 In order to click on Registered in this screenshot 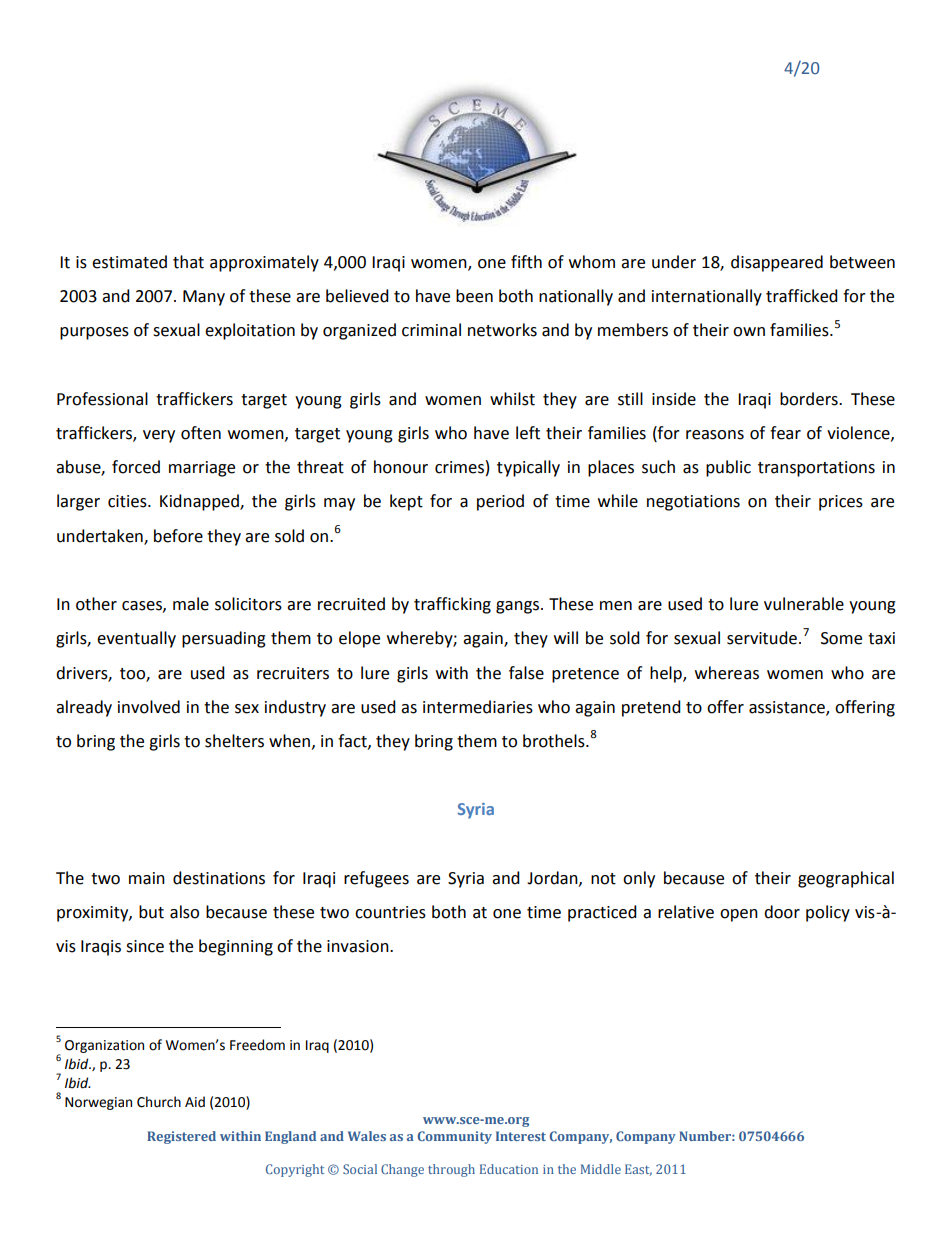, I will do `click(181, 1137)`.
